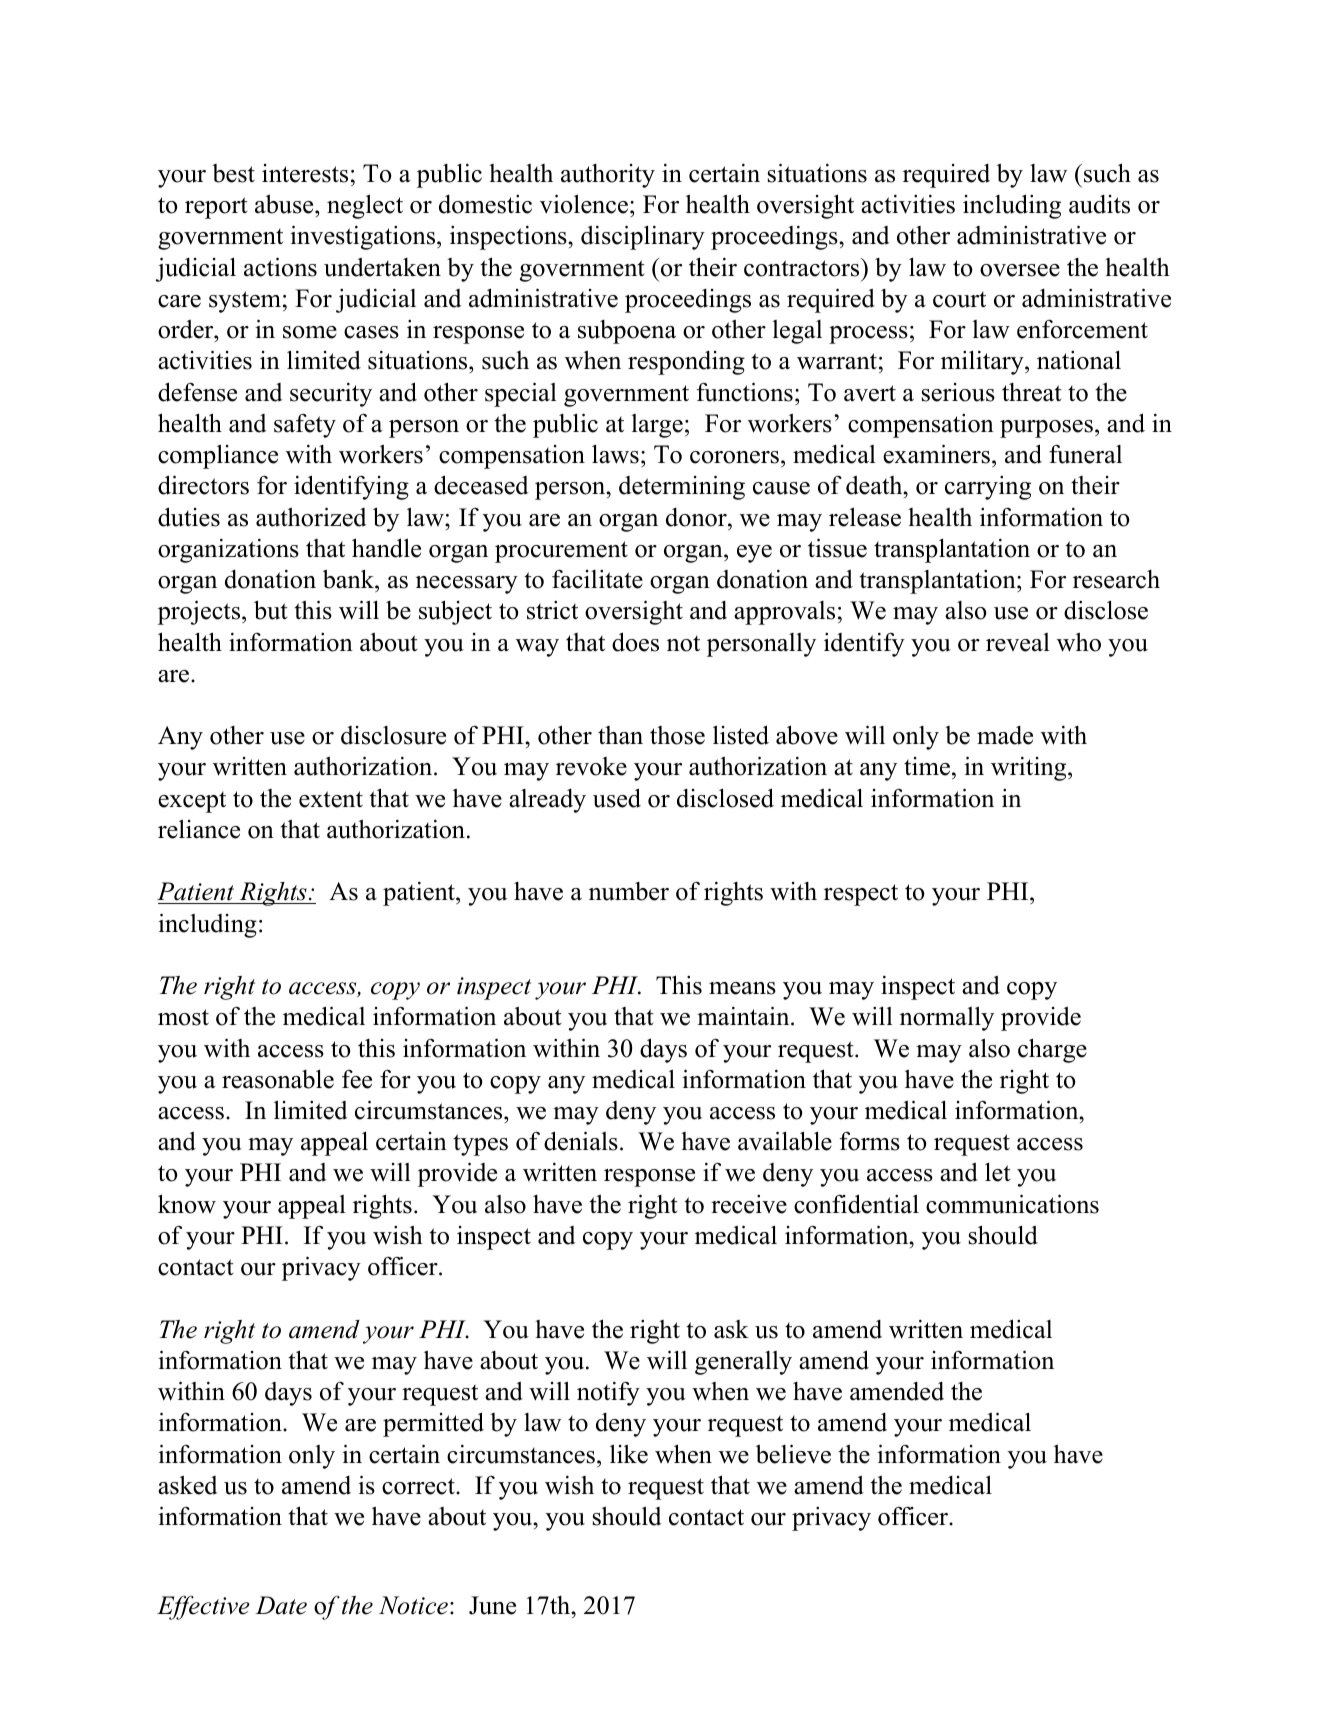 The height and width of the image is (1736, 1341). I want to click on abuse, so click(285, 206).
